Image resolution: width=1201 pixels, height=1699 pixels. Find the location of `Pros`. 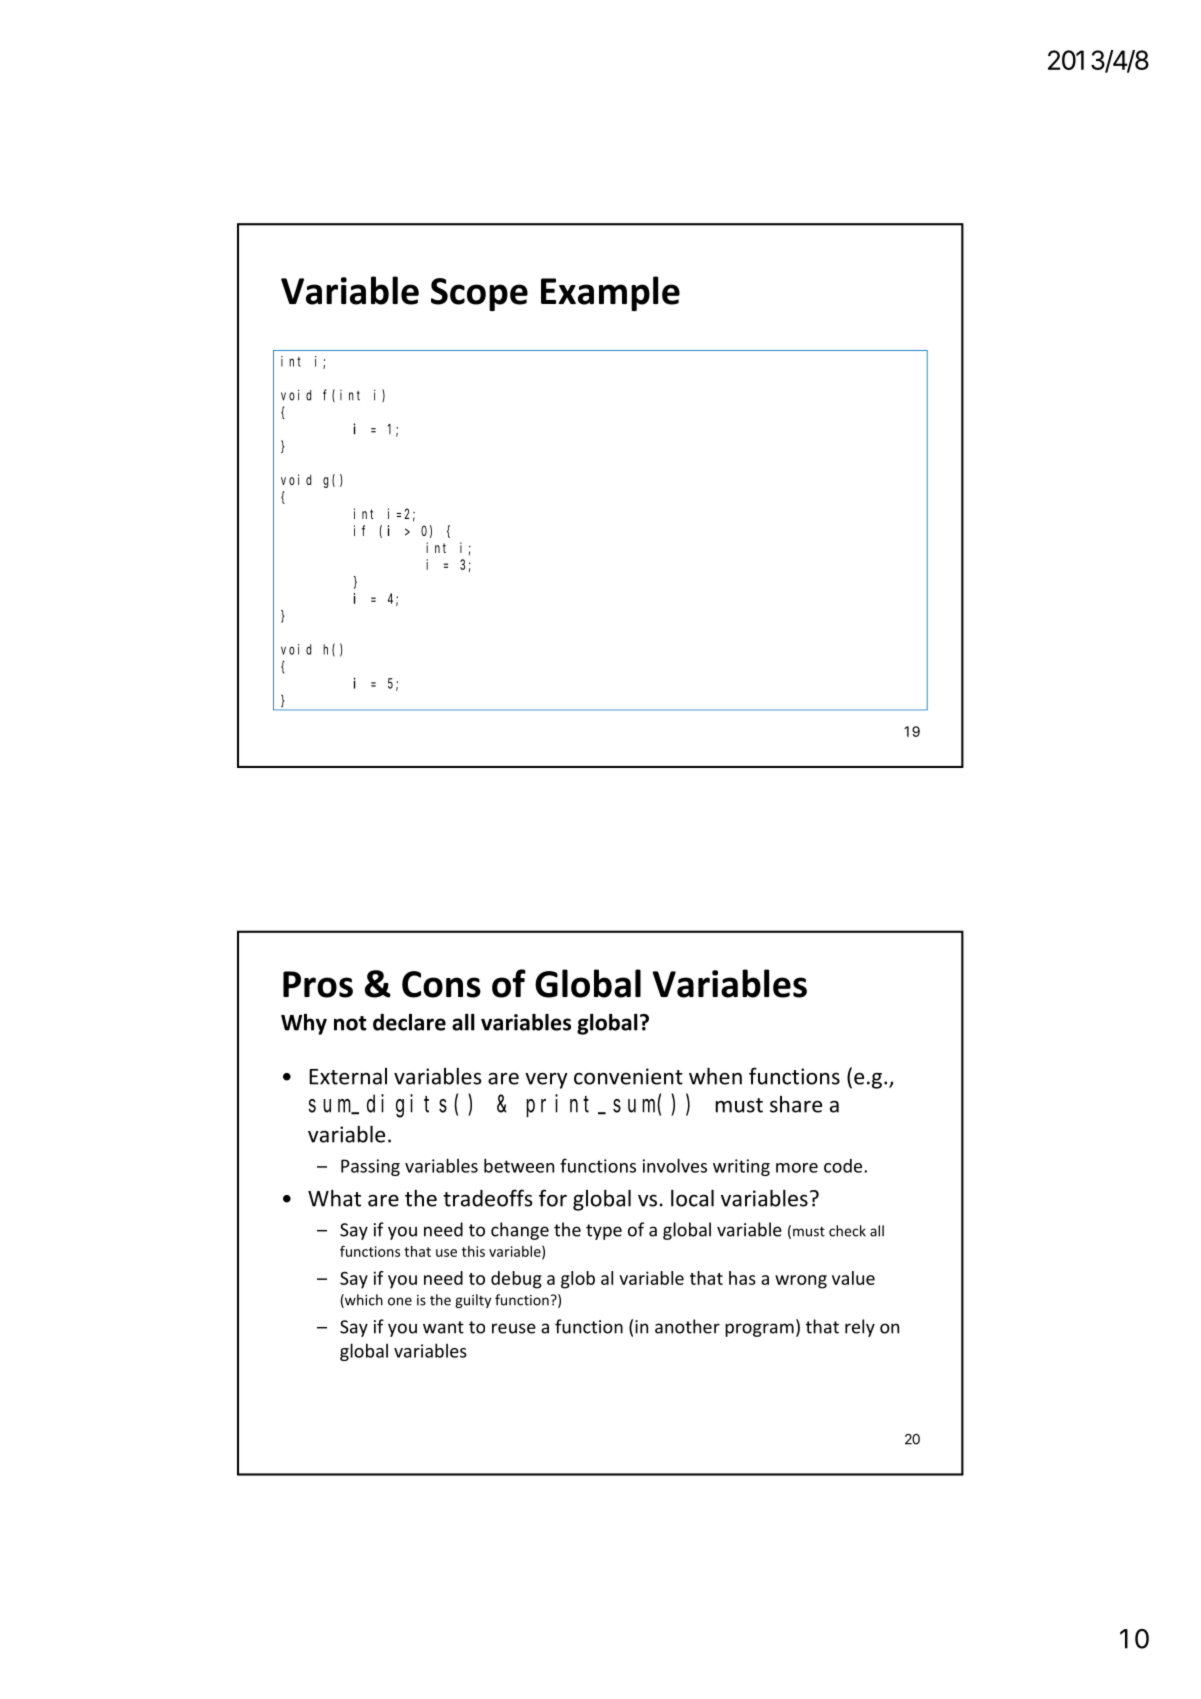

Pros is located at coordinates (318, 984).
